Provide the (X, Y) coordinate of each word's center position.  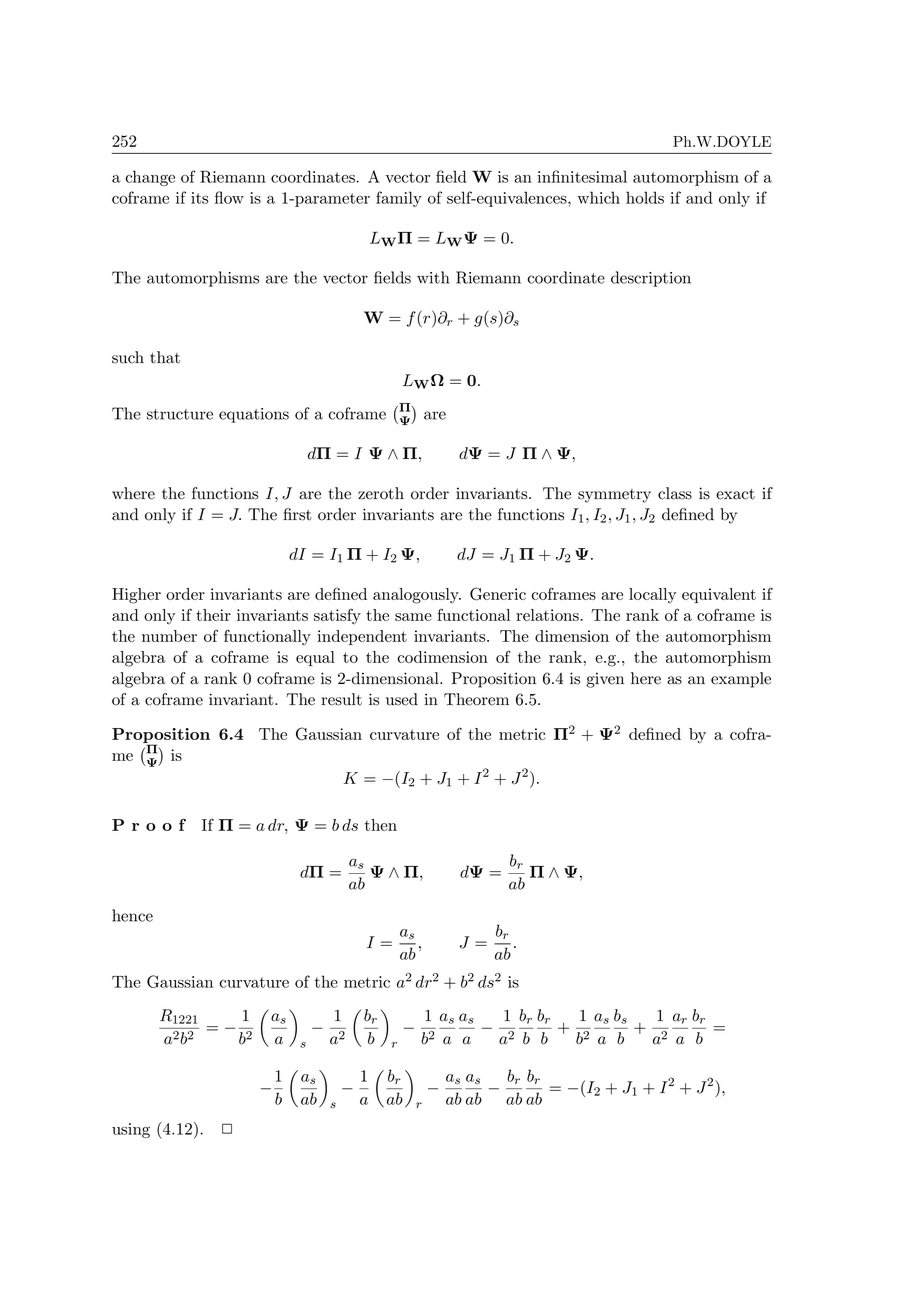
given (605, 680)
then (381, 825)
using (131, 1130)
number (169, 636)
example (741, 680)
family (399, 199)
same (413, 617)
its (199, 198)
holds (645, 197)
